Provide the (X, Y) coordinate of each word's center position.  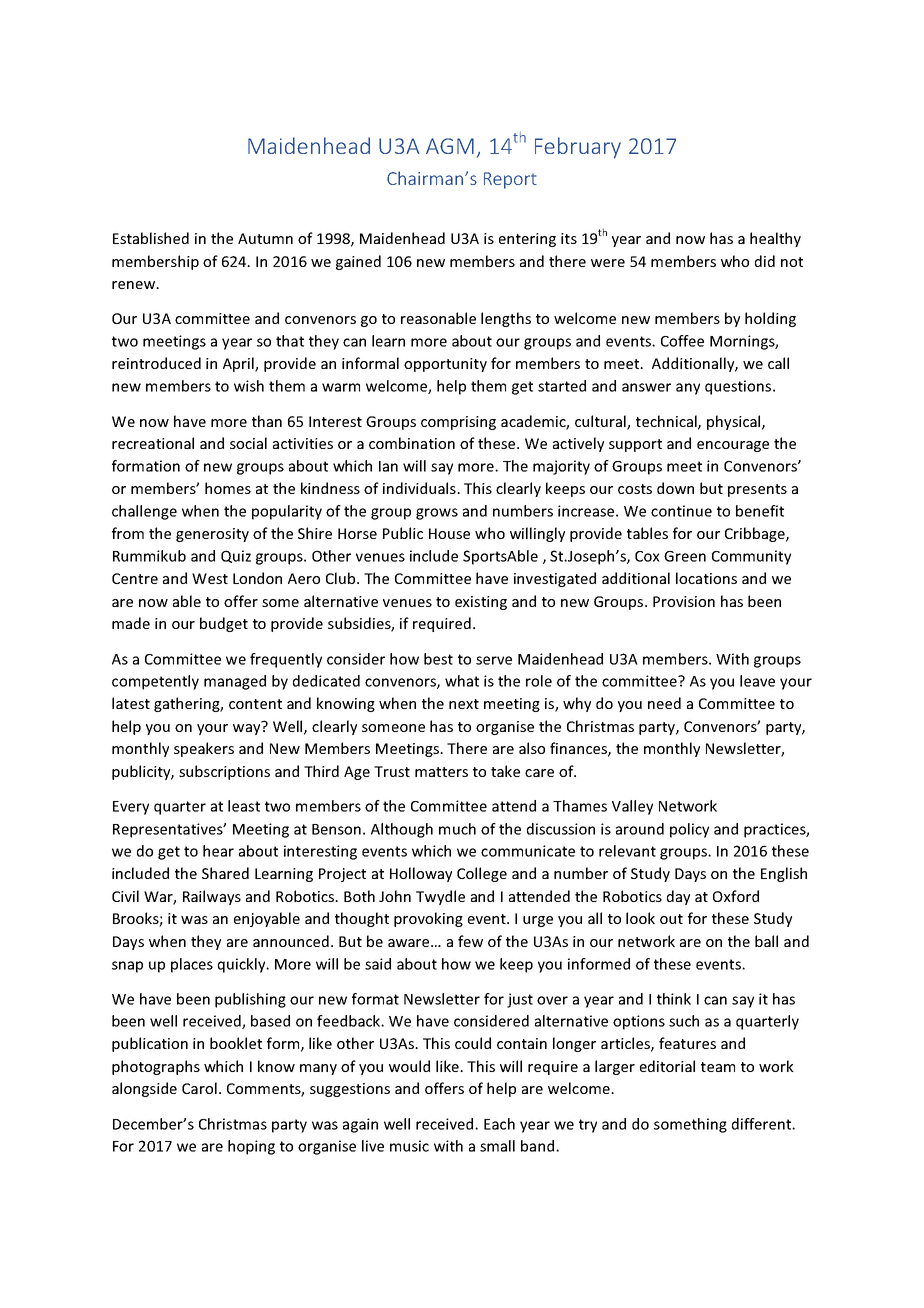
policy (689, 830)
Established (151, 238)
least (244, 806)
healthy (775, 239)
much (457, 829)
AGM (450, 146)
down (675, 488)
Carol (199, 1088)
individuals (420, 488)
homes (228, 488)
